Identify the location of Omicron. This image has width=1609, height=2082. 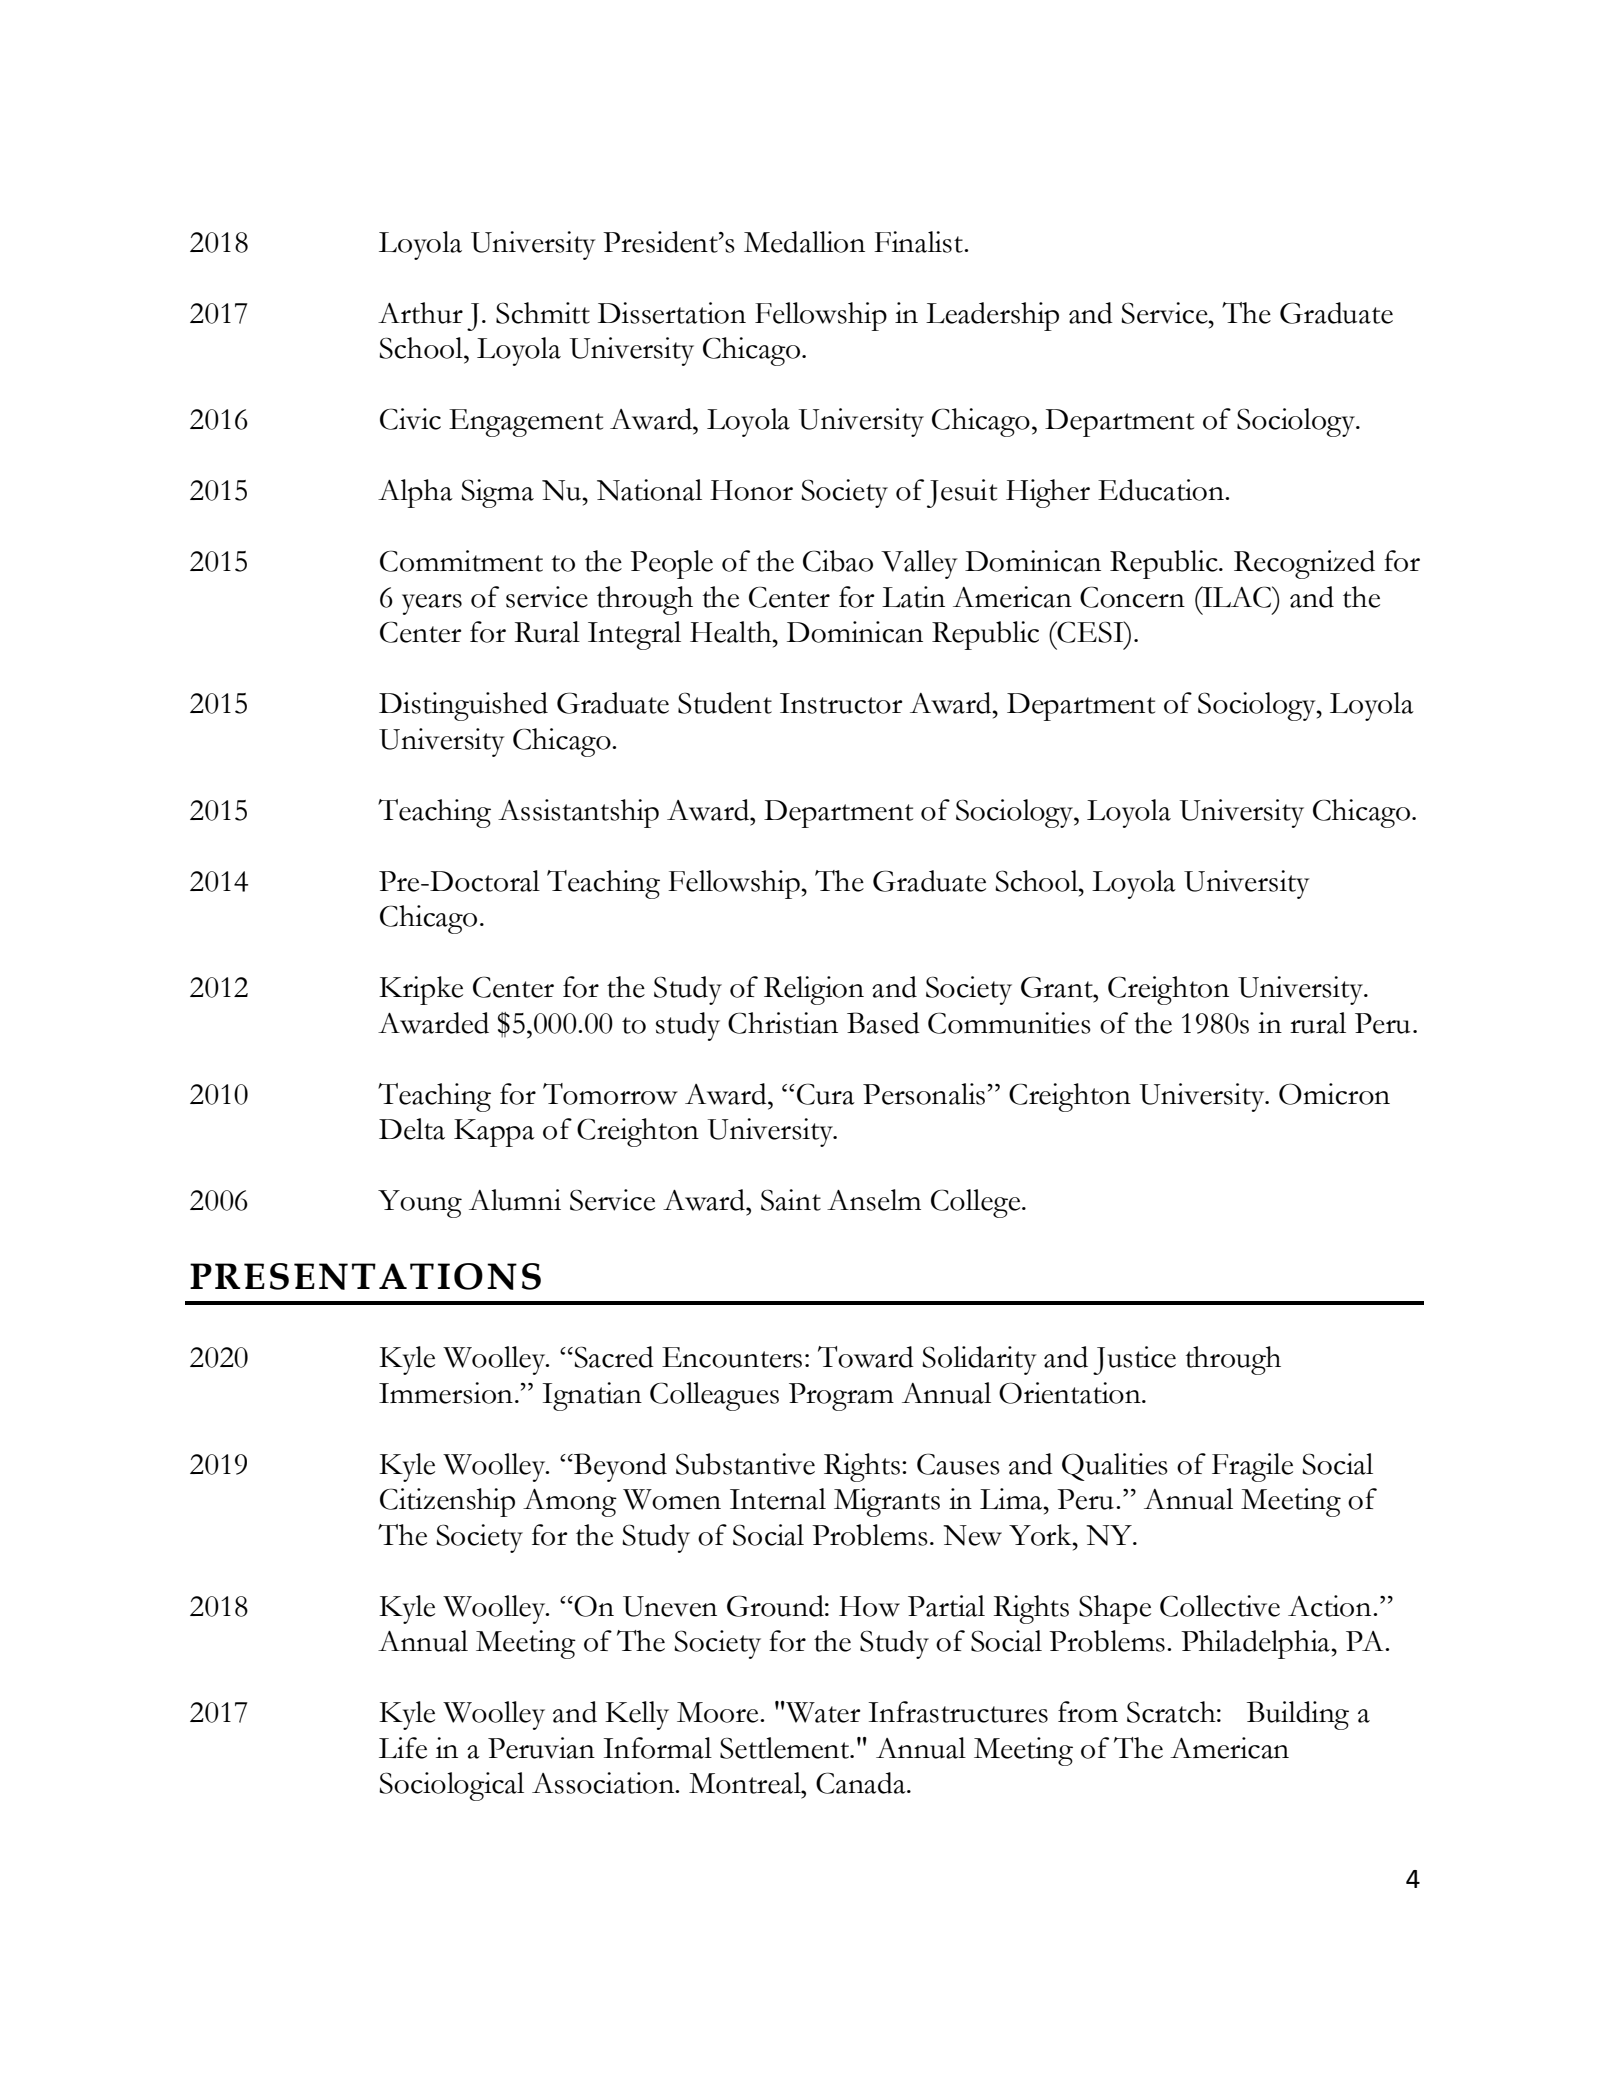
(1334, 1094).
